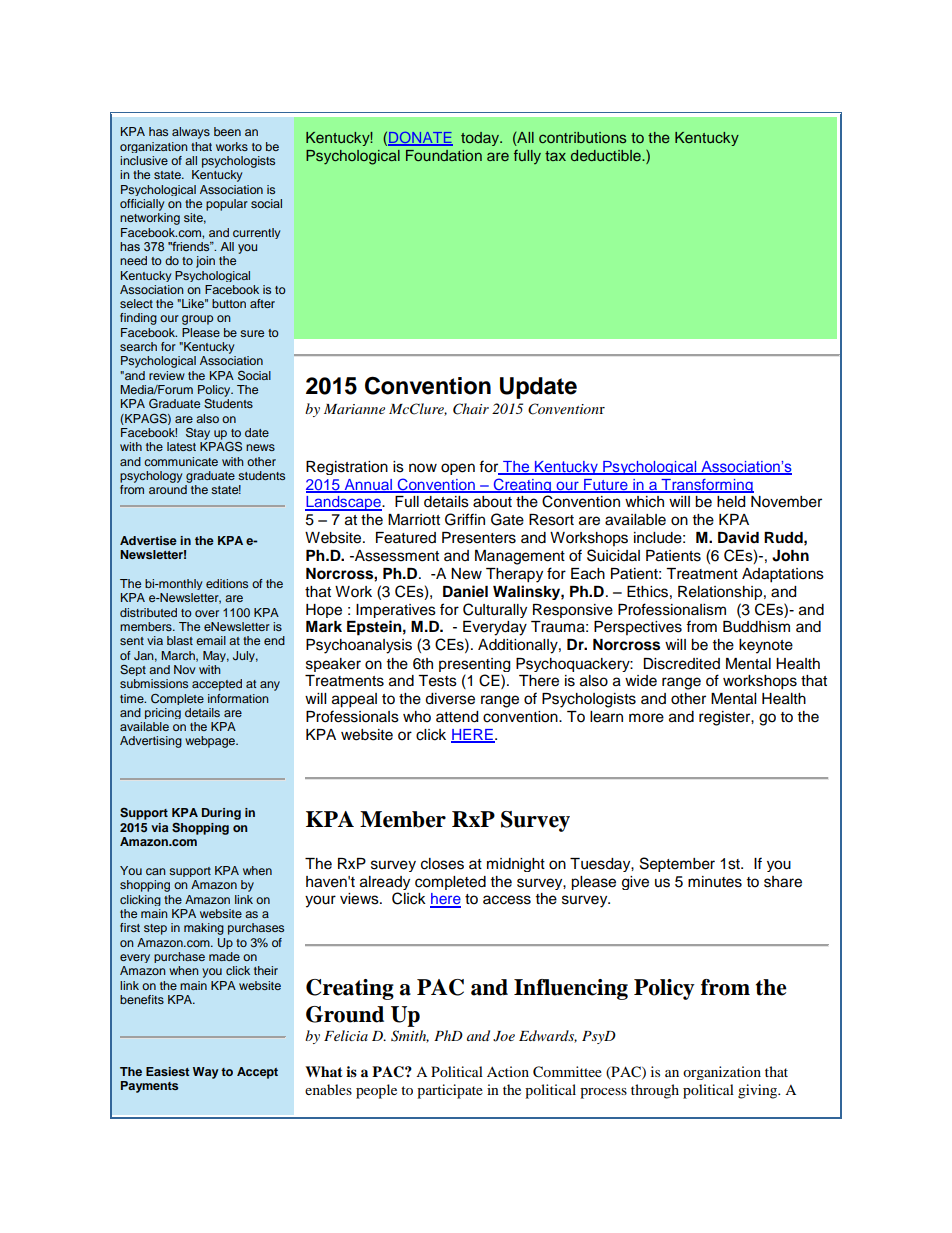  What do you see at coordinates (607, 155) in the screenshot?
I see `deductible` at bounding box center [607, 155].
